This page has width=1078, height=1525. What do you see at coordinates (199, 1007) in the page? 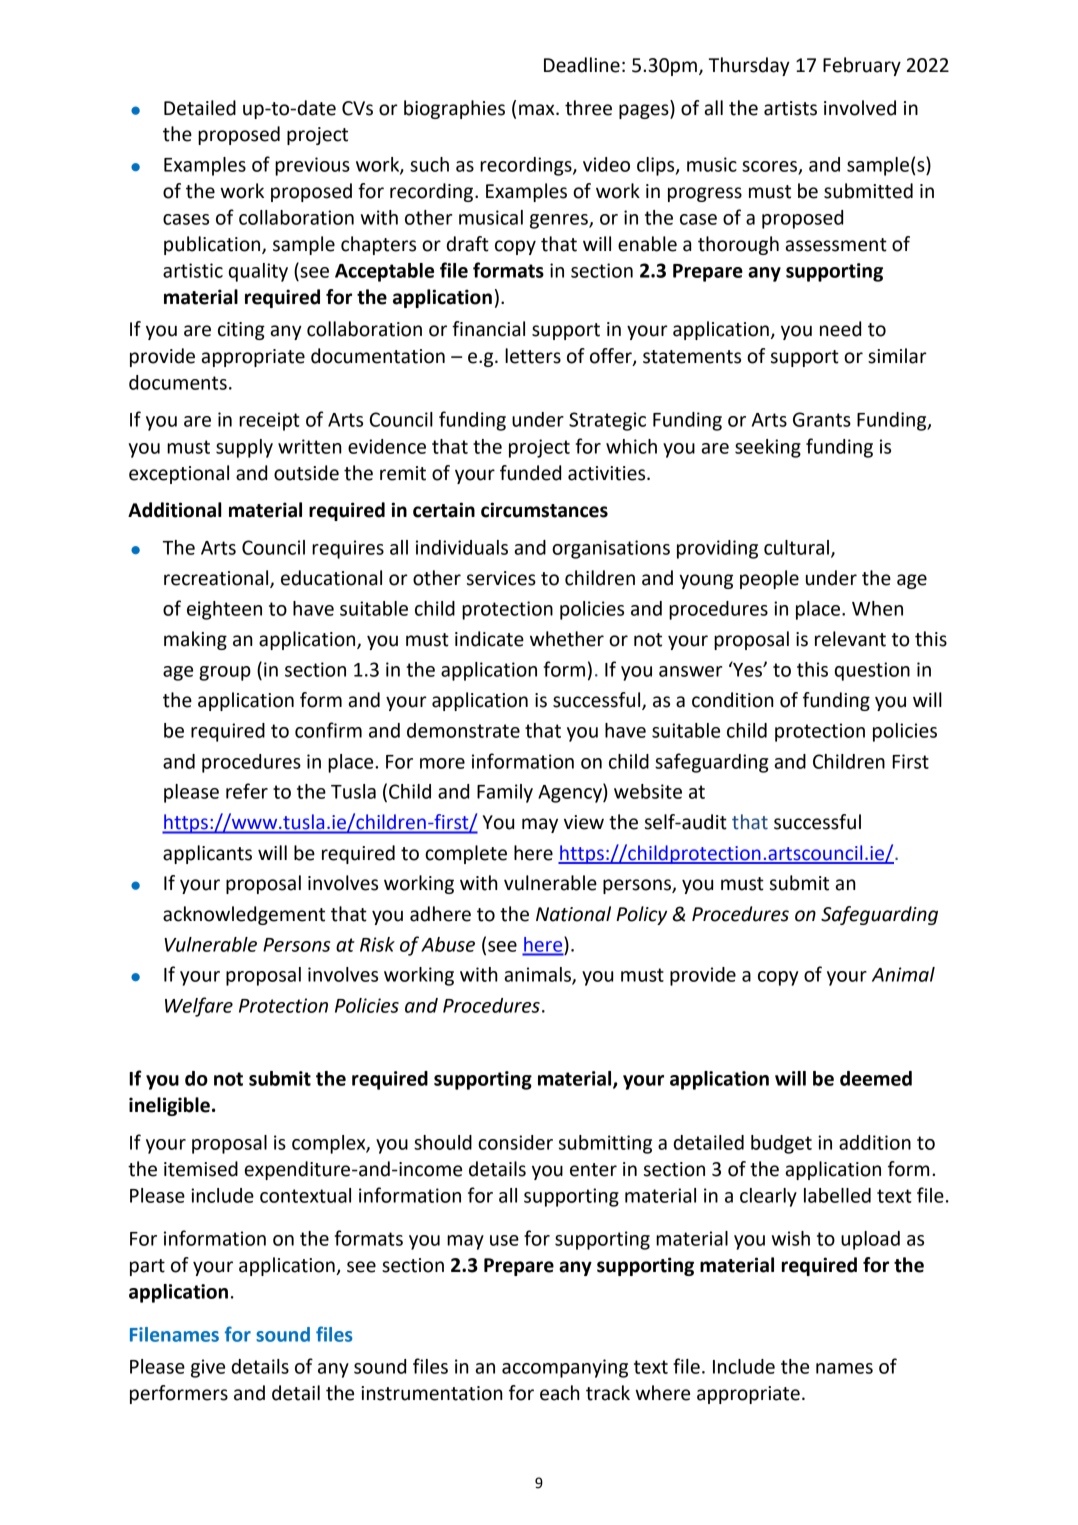
I see `Welfare` at bounding box center [199, 1007].
